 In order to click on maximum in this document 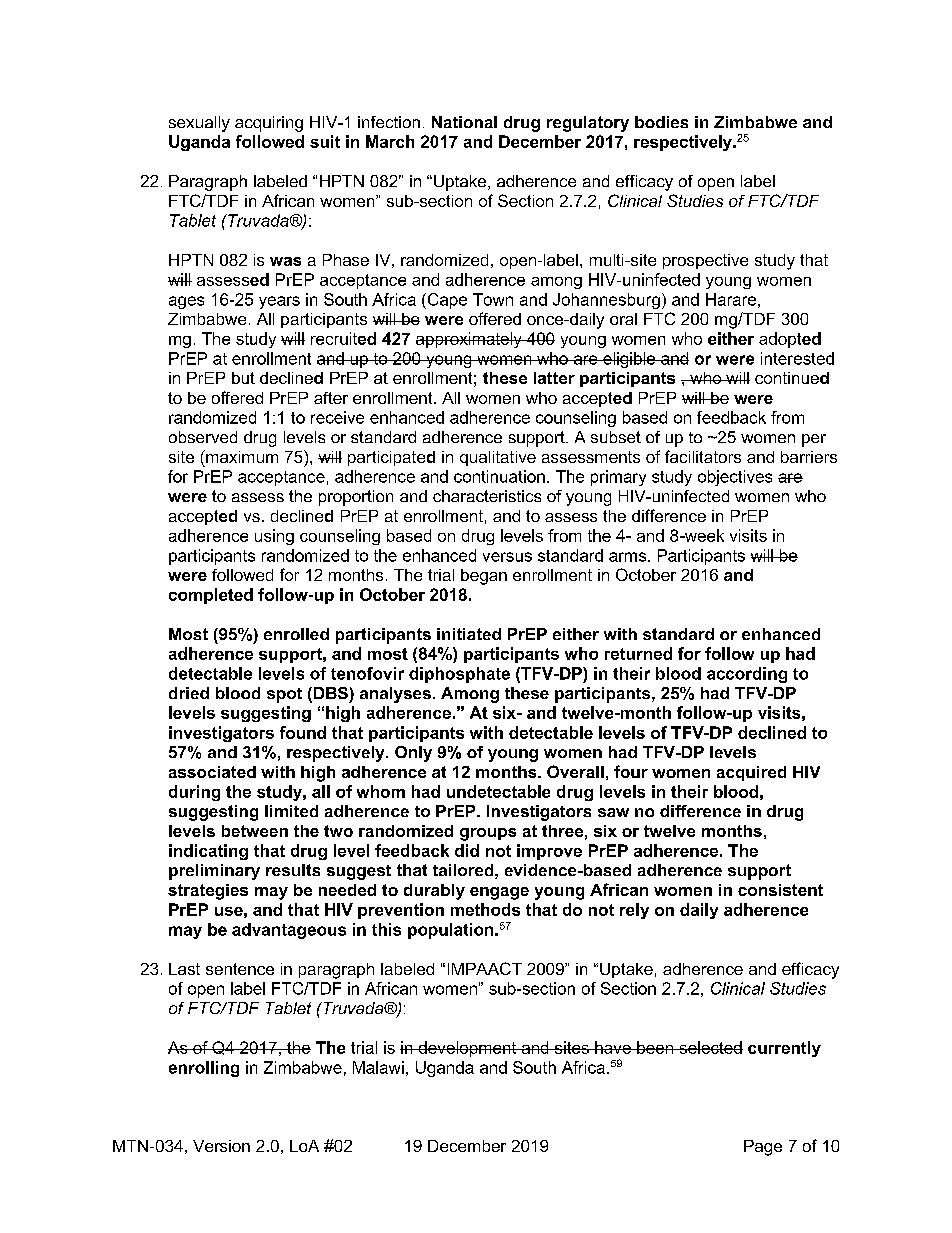, I will do `click(241, 456)`.
